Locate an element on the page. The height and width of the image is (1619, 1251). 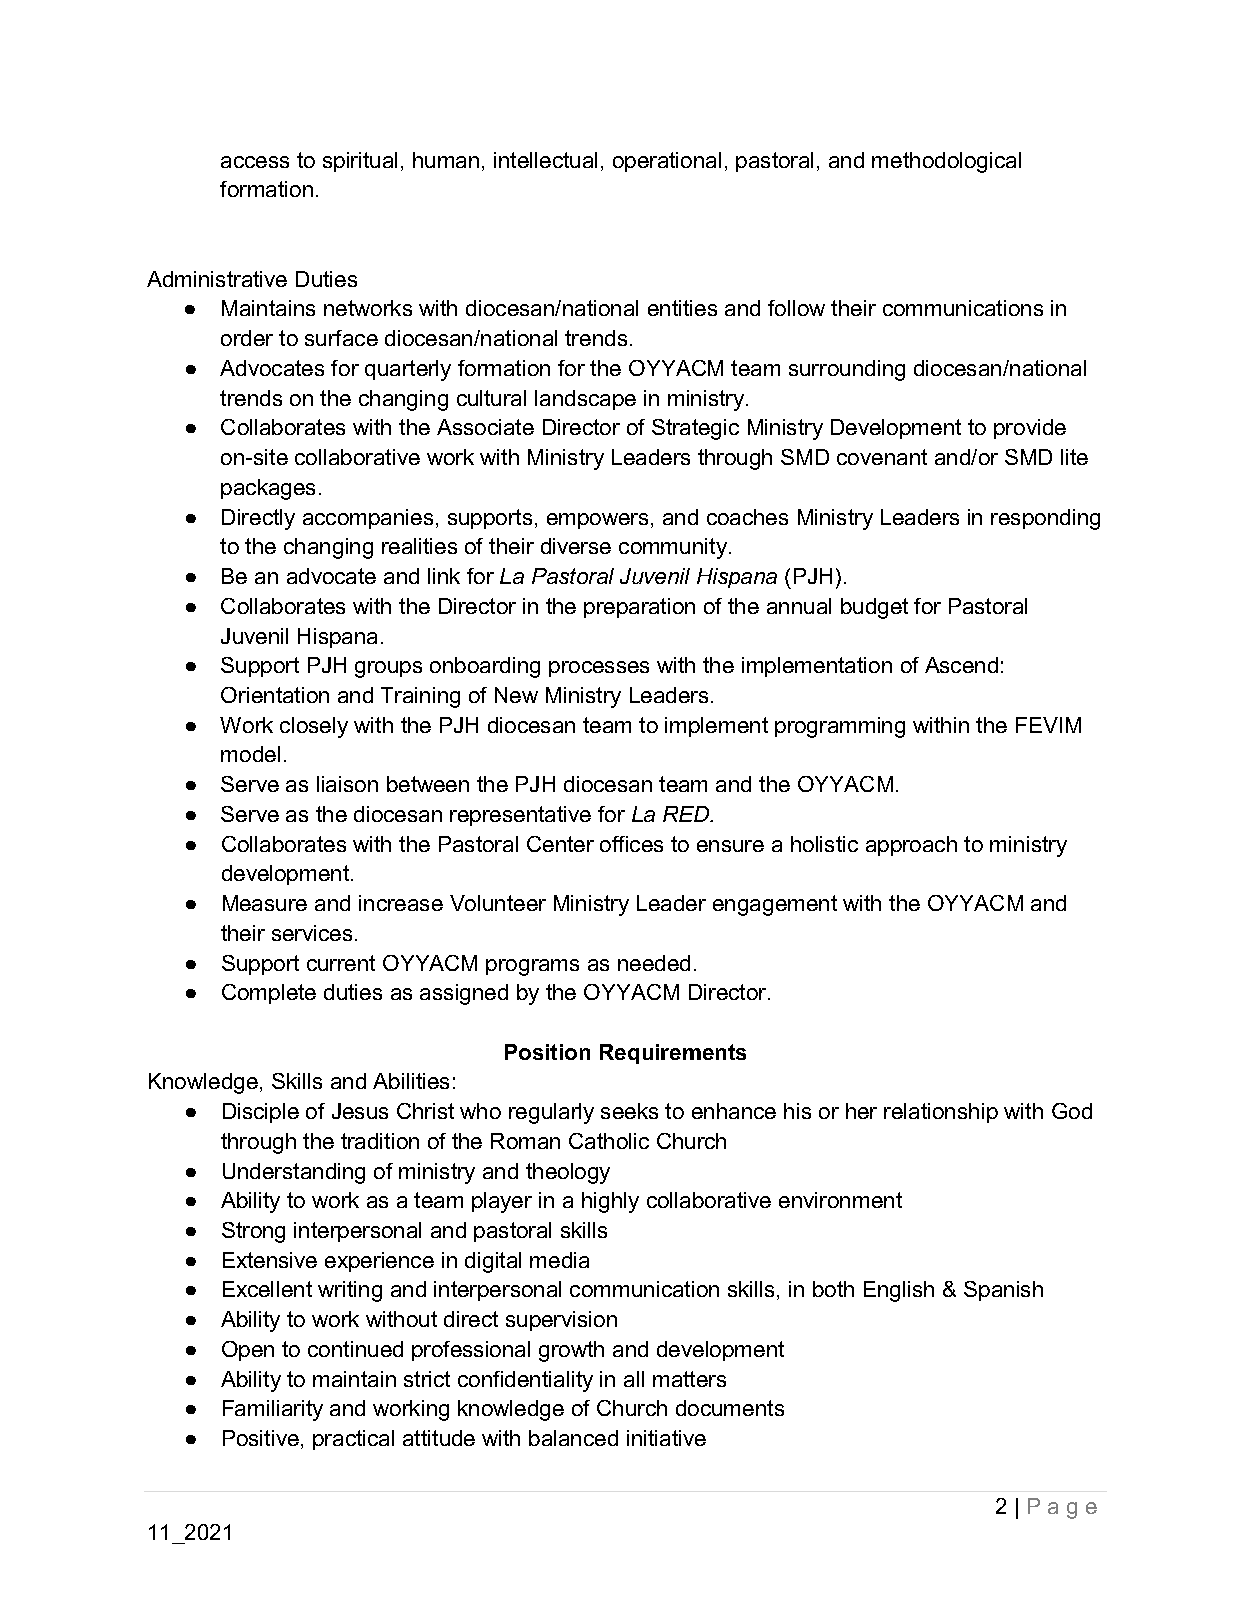
offices is located at coordinates (631, 844).
